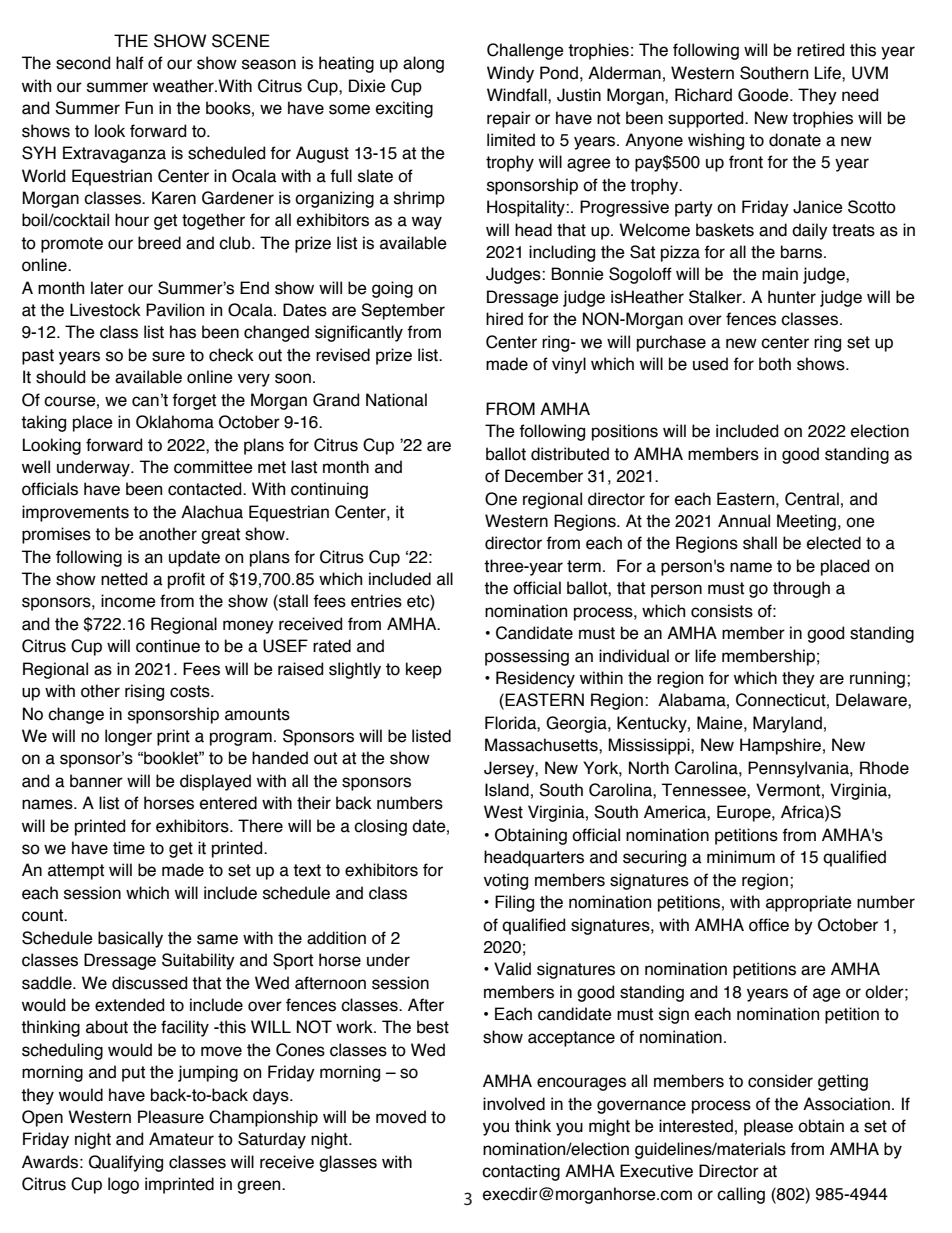 Image resolution: width=952 pixels, height=1233 pixels. What do you see at coordinates (128, 601) in the page?
I see `income` at bounding box center [128, 601].
